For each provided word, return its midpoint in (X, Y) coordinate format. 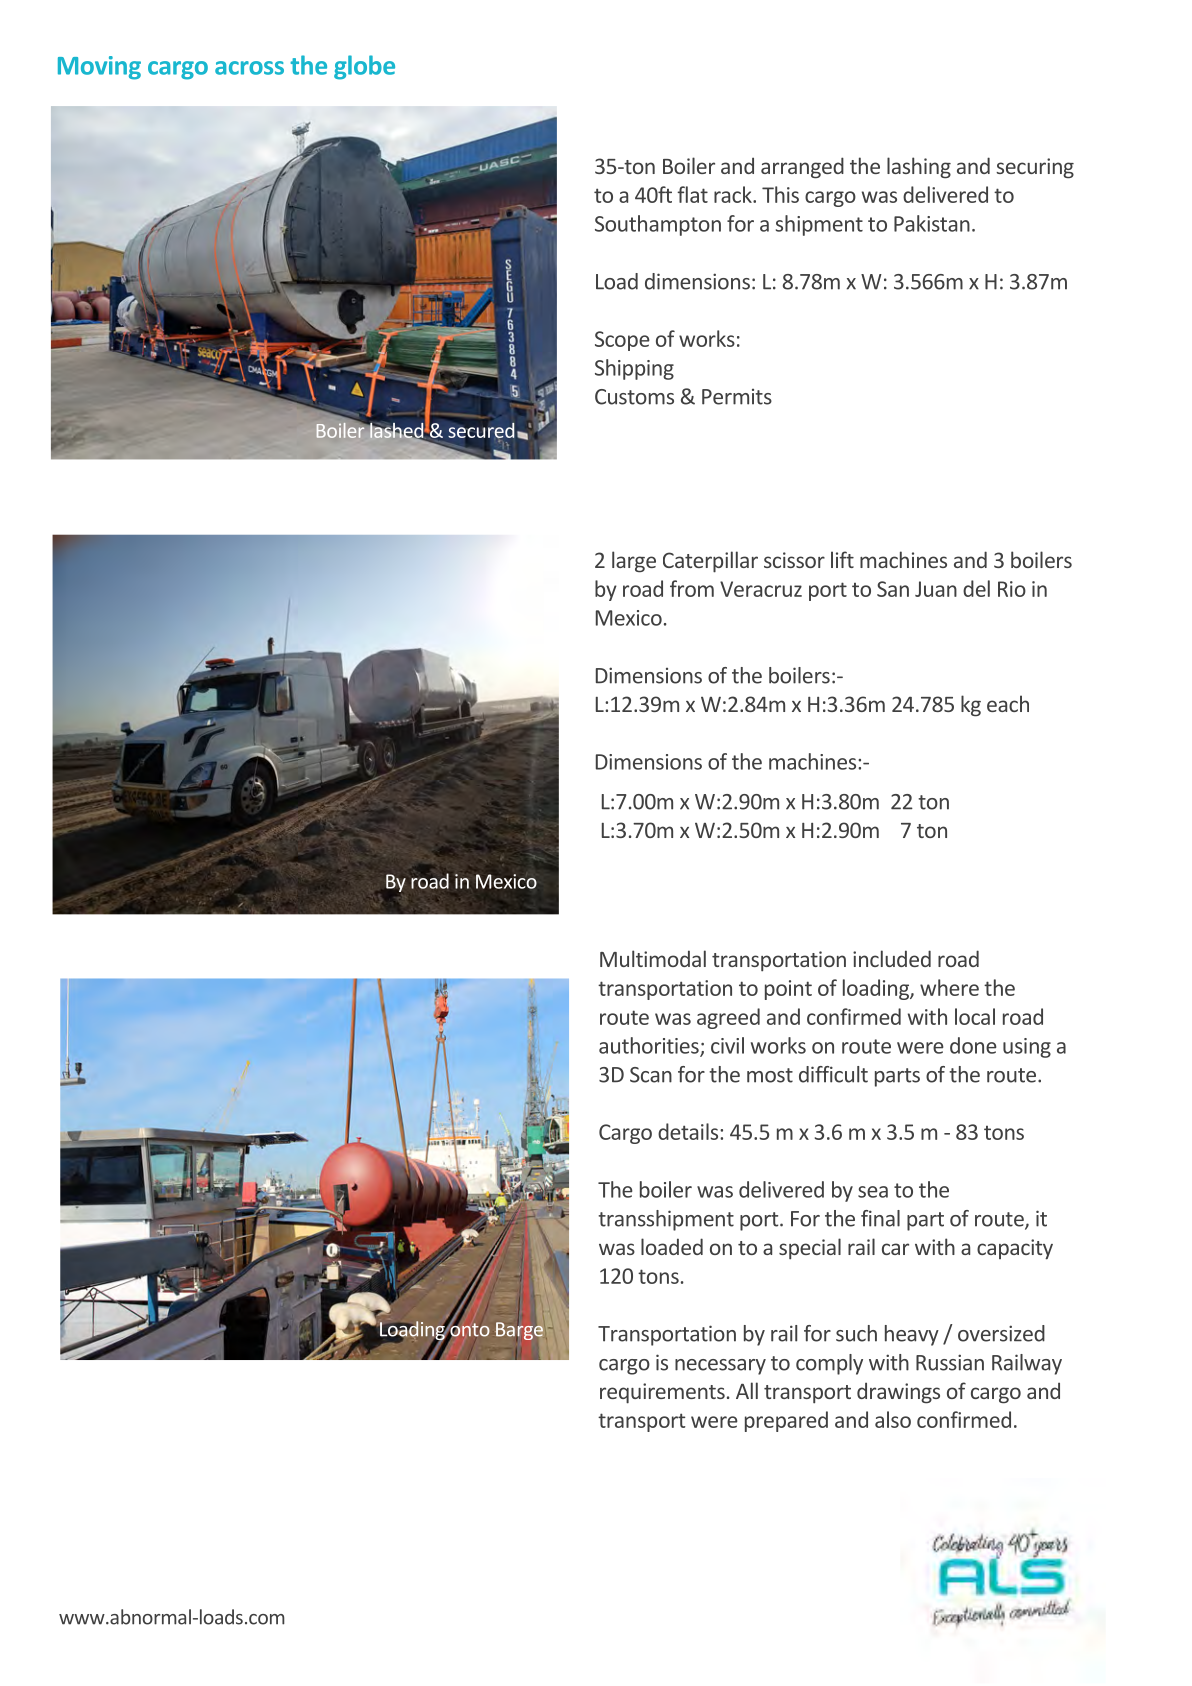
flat (692, 194)
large (634, 562)
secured (481, 431)
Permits (737, 397)
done (973, 1045)
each (1008, 703)
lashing (919, 168)
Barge (519, 1330)
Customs (634, 397)
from (692, 588)
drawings (898, 1393)
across (249, 68)
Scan (651, 1075)
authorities (650, 1046)
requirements (662, 1393)
